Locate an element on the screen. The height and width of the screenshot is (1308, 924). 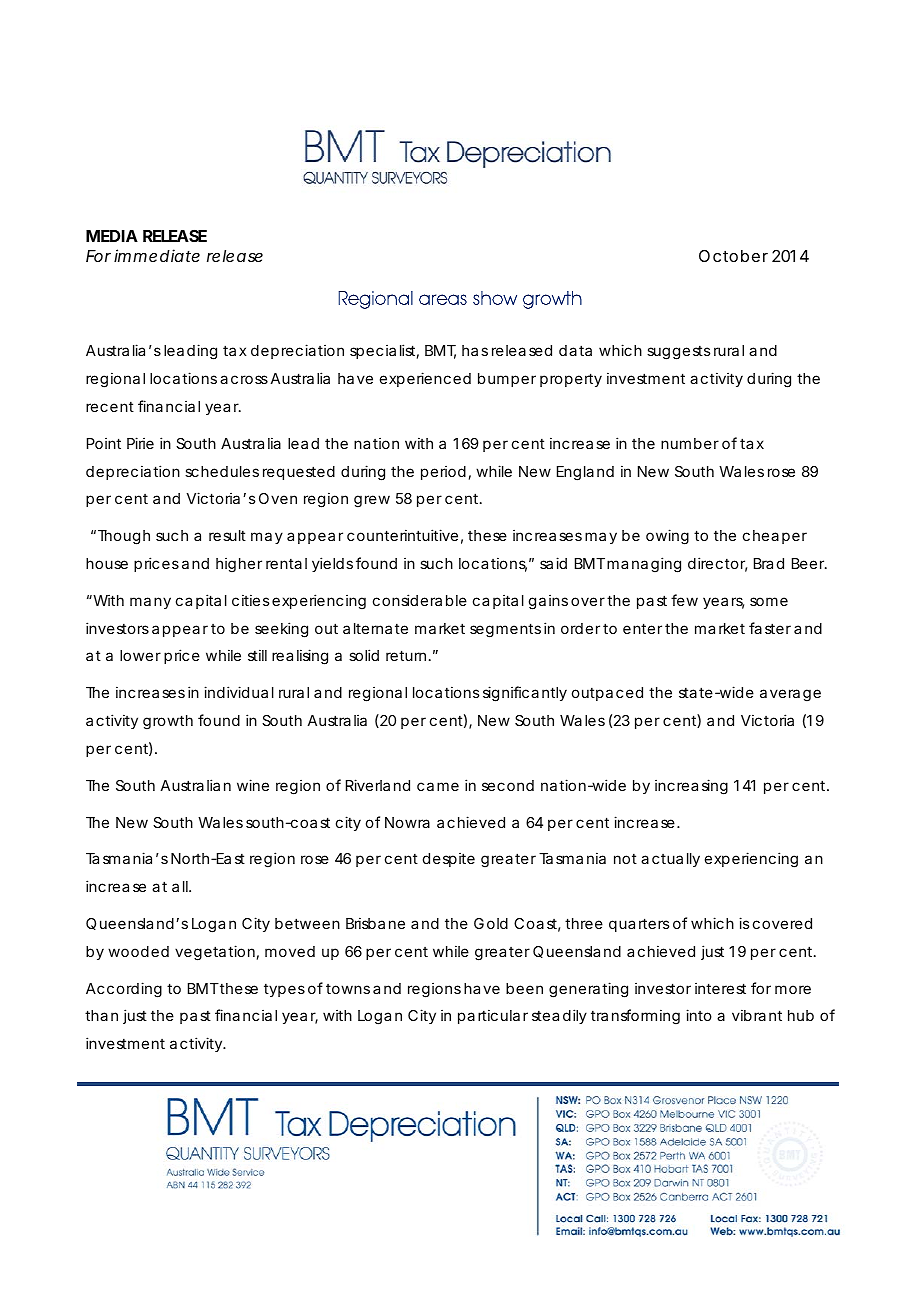
period is located at coordinates (443, 472).
